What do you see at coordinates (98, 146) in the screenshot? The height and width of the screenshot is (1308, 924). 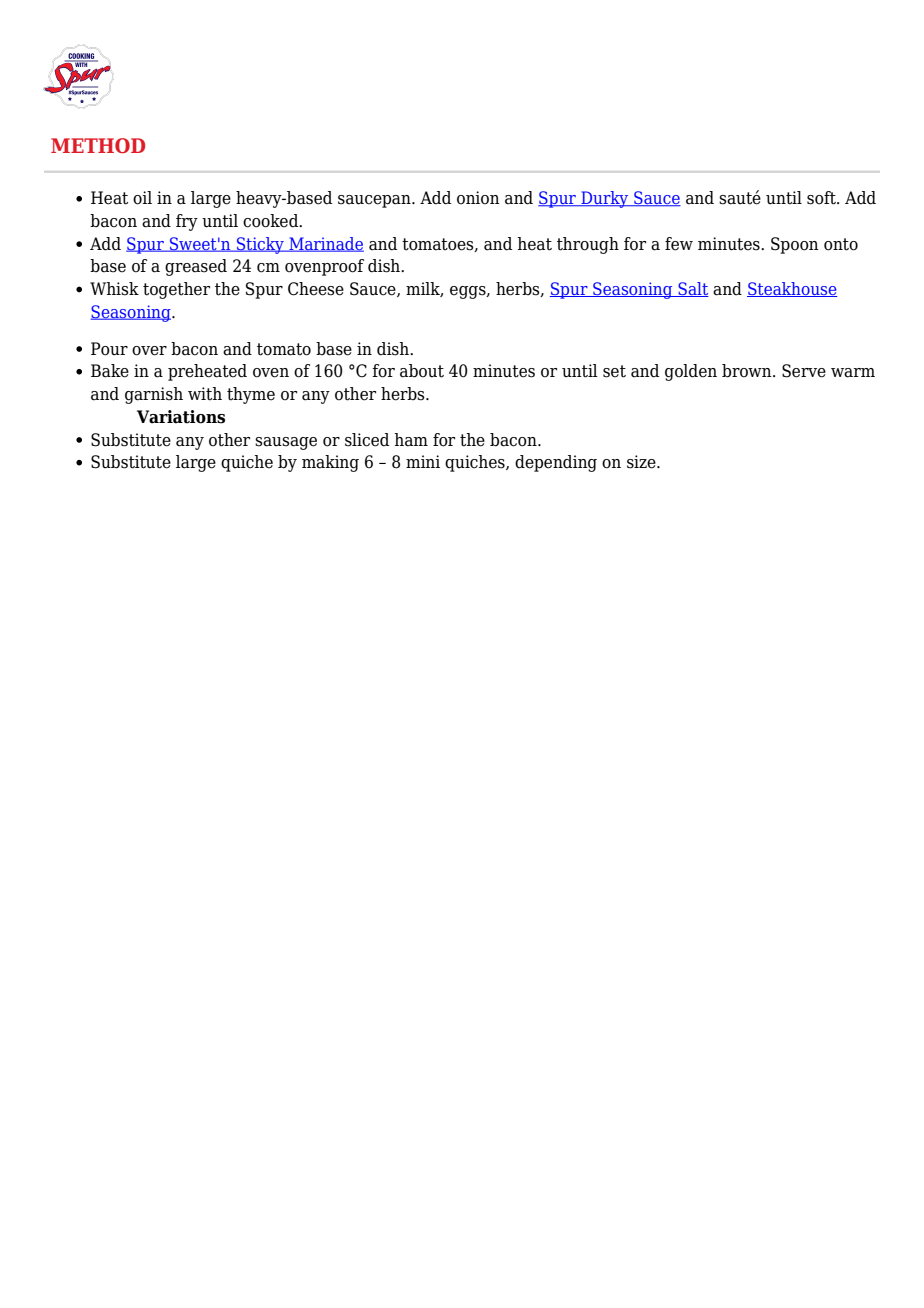 I see `METHOD` at bounding box center [98, 146].
